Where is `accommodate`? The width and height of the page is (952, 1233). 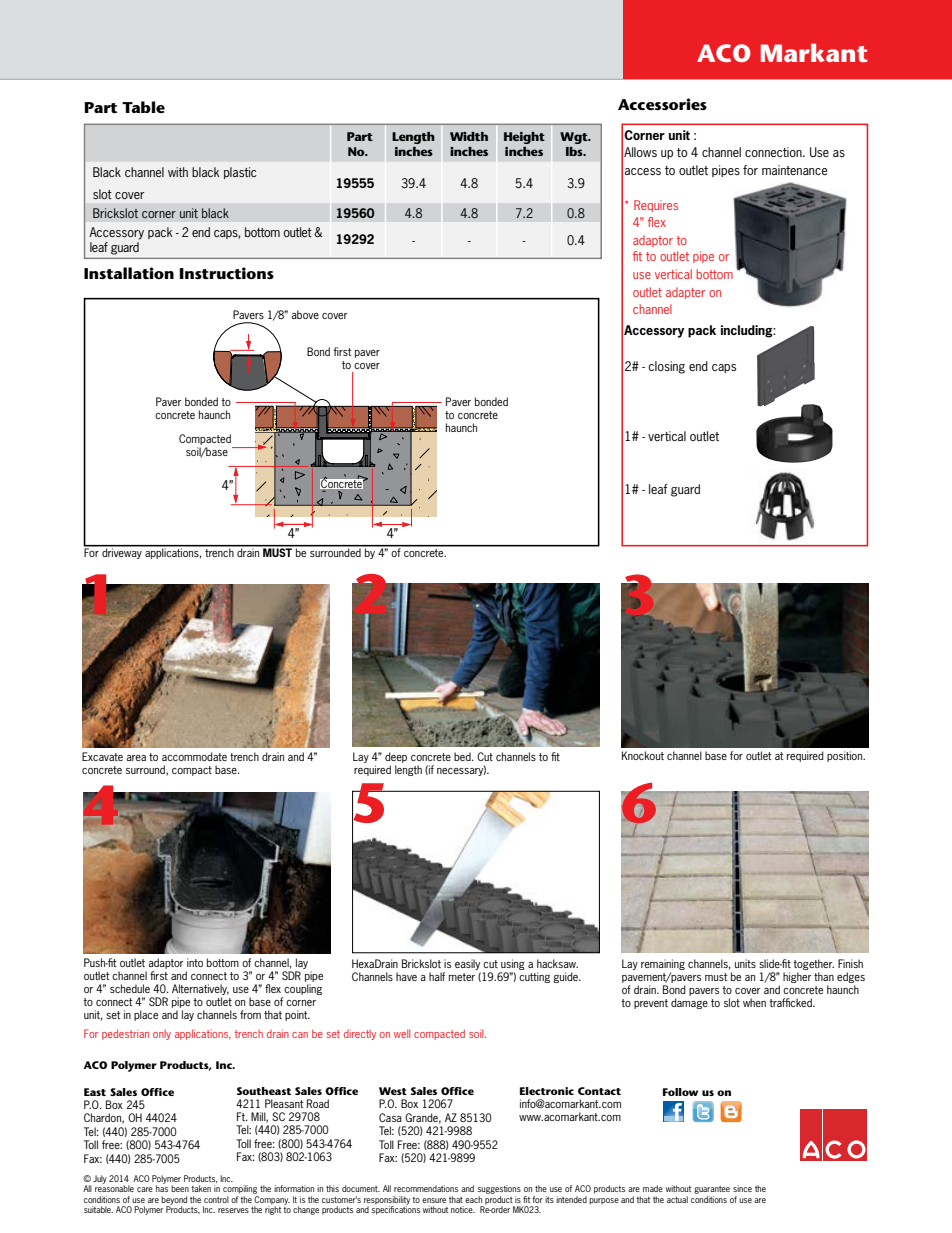
accommodate is located at coordinates (194, 756).
